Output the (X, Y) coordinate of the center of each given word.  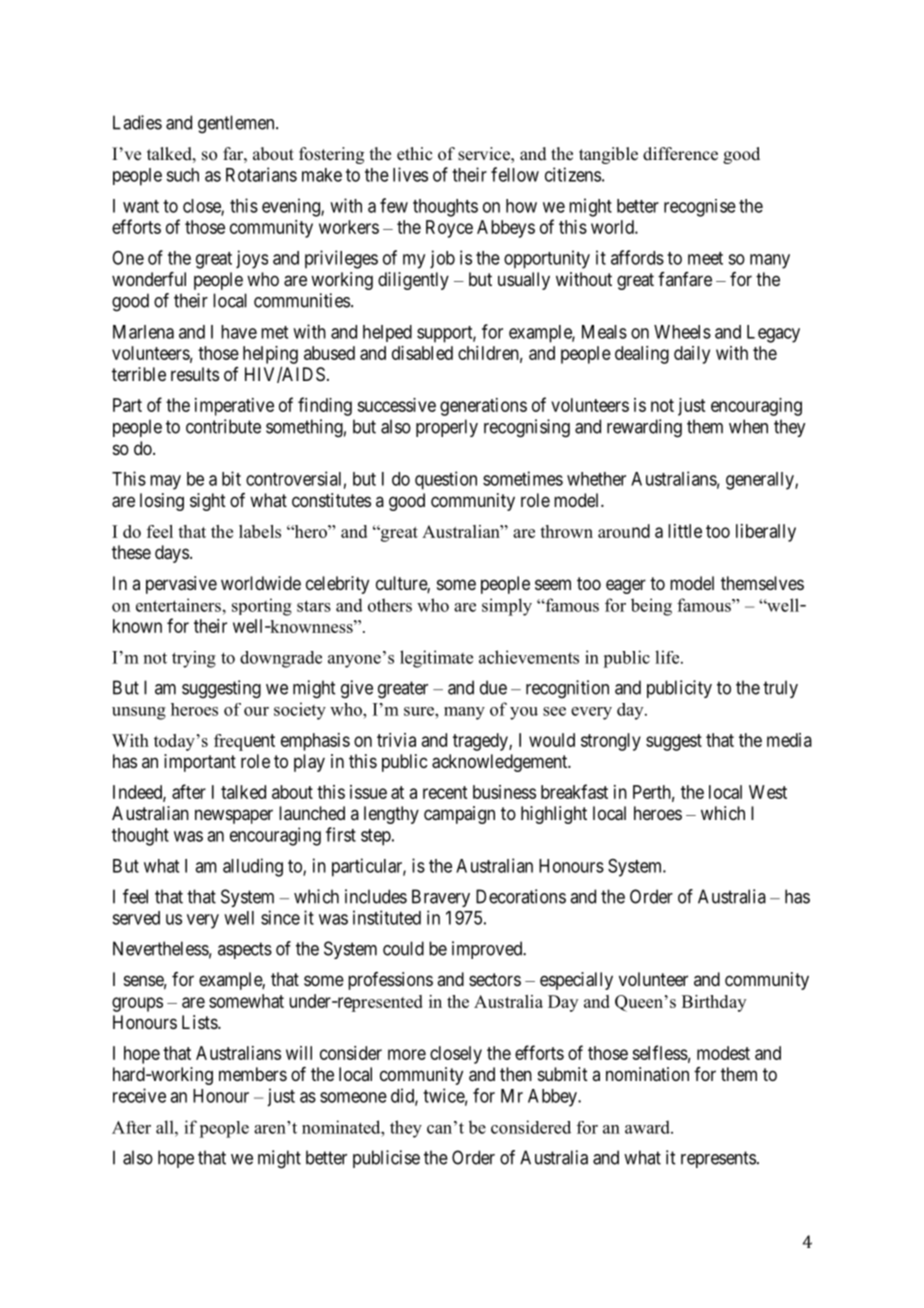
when (748, 426)
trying (194, 659)
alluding (253, 867)
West (768, 792)
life (668, 657)
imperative (234, 407)
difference (680, 154)
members (253, 1074)
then (516, 1074)
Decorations (521, 896)
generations (483, 407)
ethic (414, 154)
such (182, 175)
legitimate (436, 659)
